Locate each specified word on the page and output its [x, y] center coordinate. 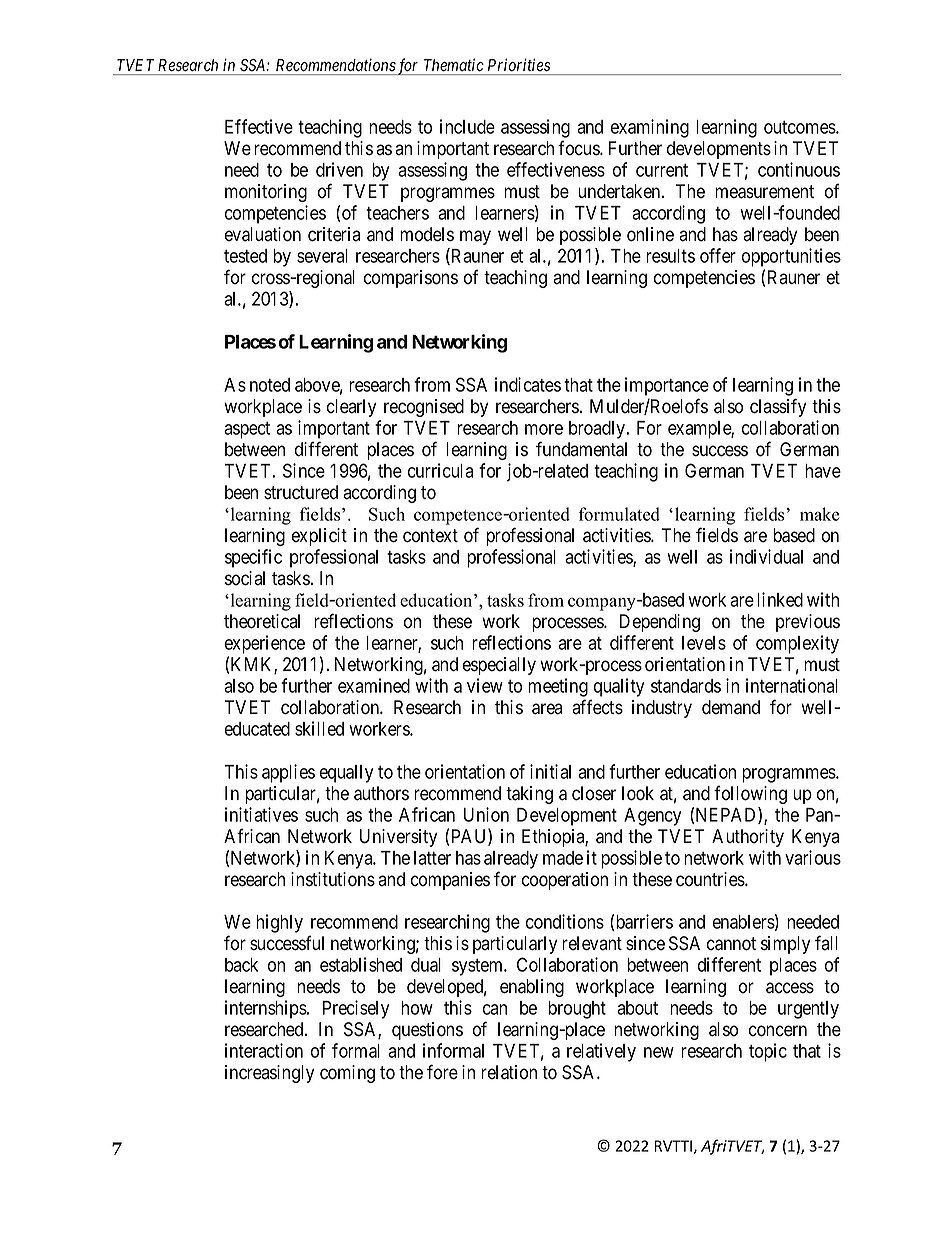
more [544, 429]
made [563, 858]
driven [339, 169]
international [792, 685]
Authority [748, 838]
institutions [333, 879]
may [475, 237]
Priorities [519, 65]
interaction [264, 1050]
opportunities [791, 257]
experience [265, 644]
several [322, 256]
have [823, 471]
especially [499, 666]
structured [301, 492]
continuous [799, 169]
